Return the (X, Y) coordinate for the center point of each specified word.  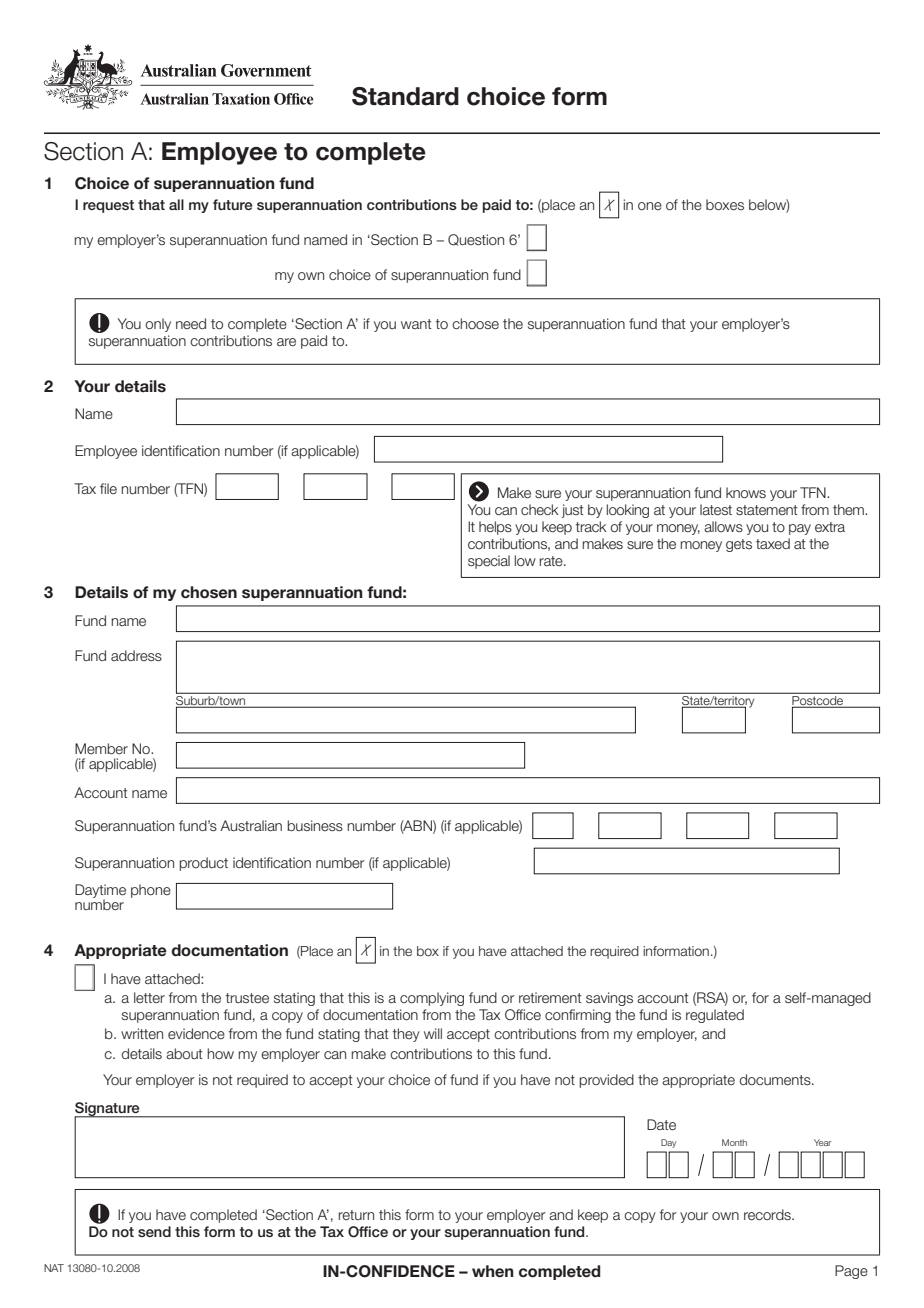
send (154, 1231)
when (493, 1271)
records (768, 1215)
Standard (405, 96)
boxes (725, 205)
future (233, 204)
